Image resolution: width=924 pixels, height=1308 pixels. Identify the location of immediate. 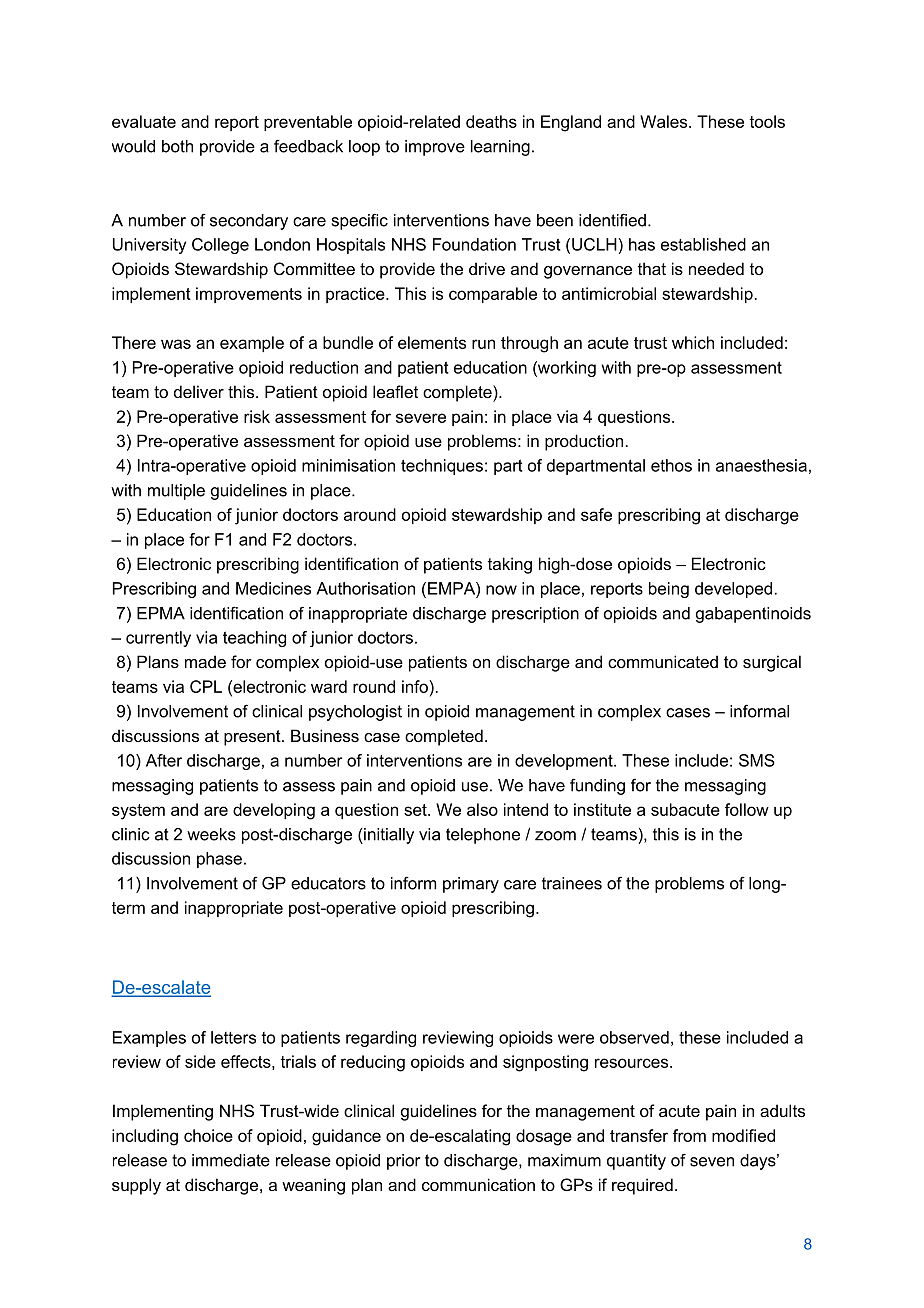
(231, 1160).
